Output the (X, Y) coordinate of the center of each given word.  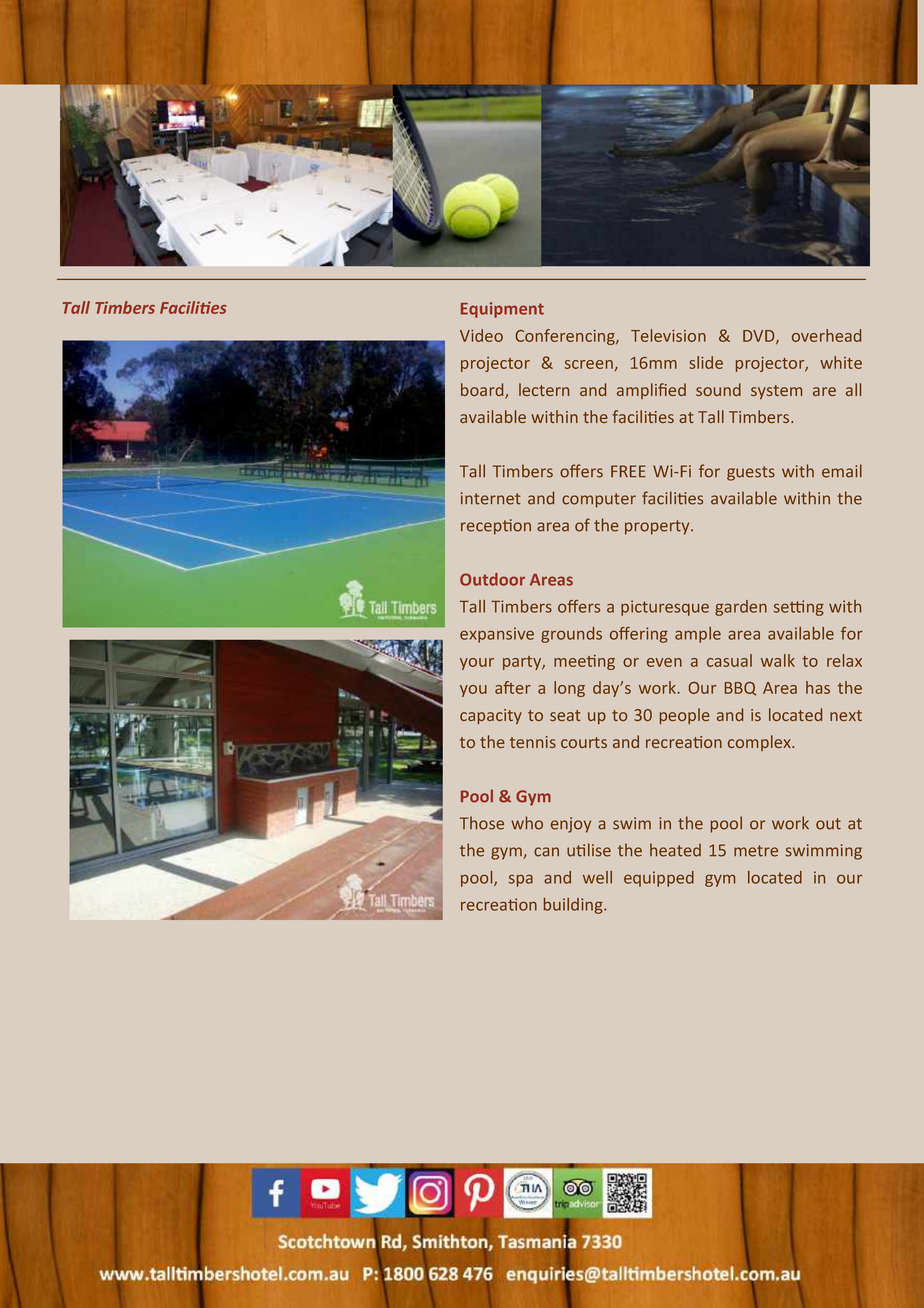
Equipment (502, 310)
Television (668, 335)
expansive (497, 635)
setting (799, 608)
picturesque (665, 608)
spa (521, 881)
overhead (826, 335)
